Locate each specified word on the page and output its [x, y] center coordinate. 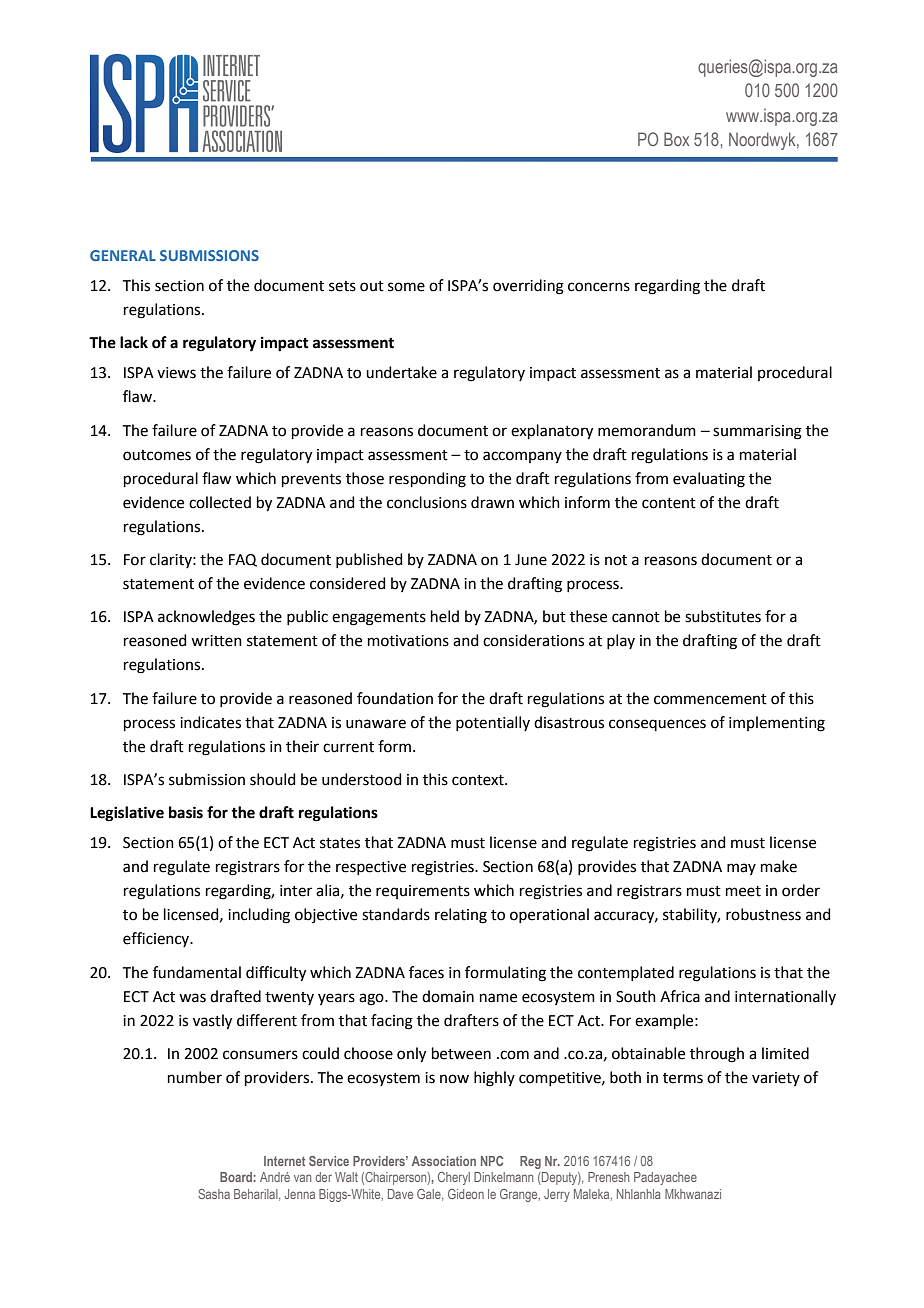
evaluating [709, 480]
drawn [492, 502]
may [741, 869]
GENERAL [123, 255]
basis [186, 812]
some [406, 287]
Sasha [214, 1194]
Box [676, 139]
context [479, 780]
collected [220, 502]
